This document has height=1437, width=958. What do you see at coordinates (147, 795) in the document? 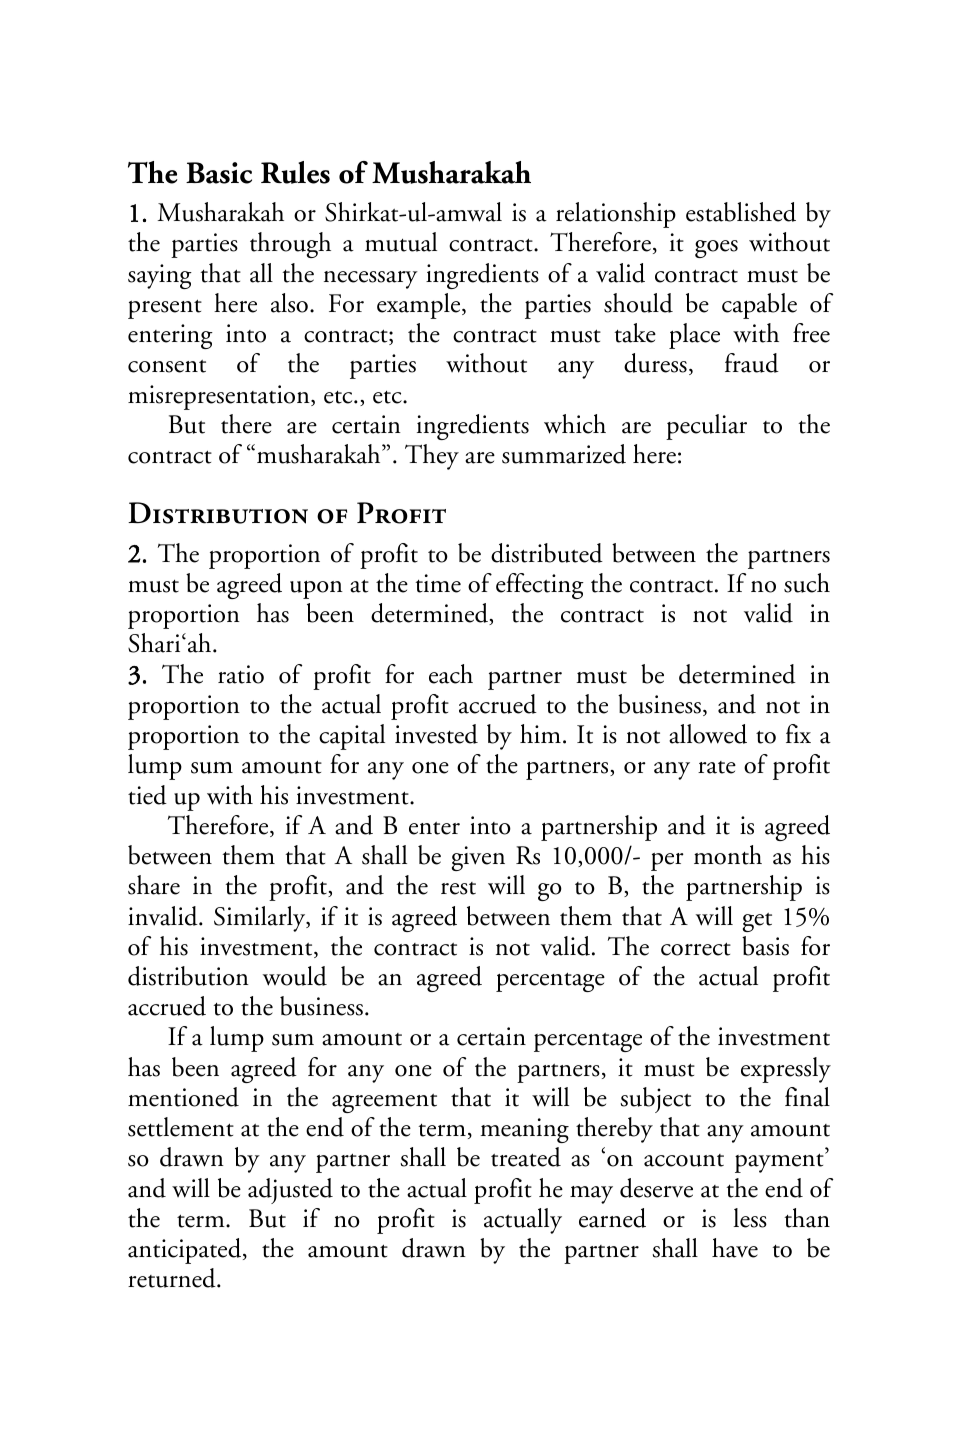
I see `tied` at bounding box center [147, 795].
